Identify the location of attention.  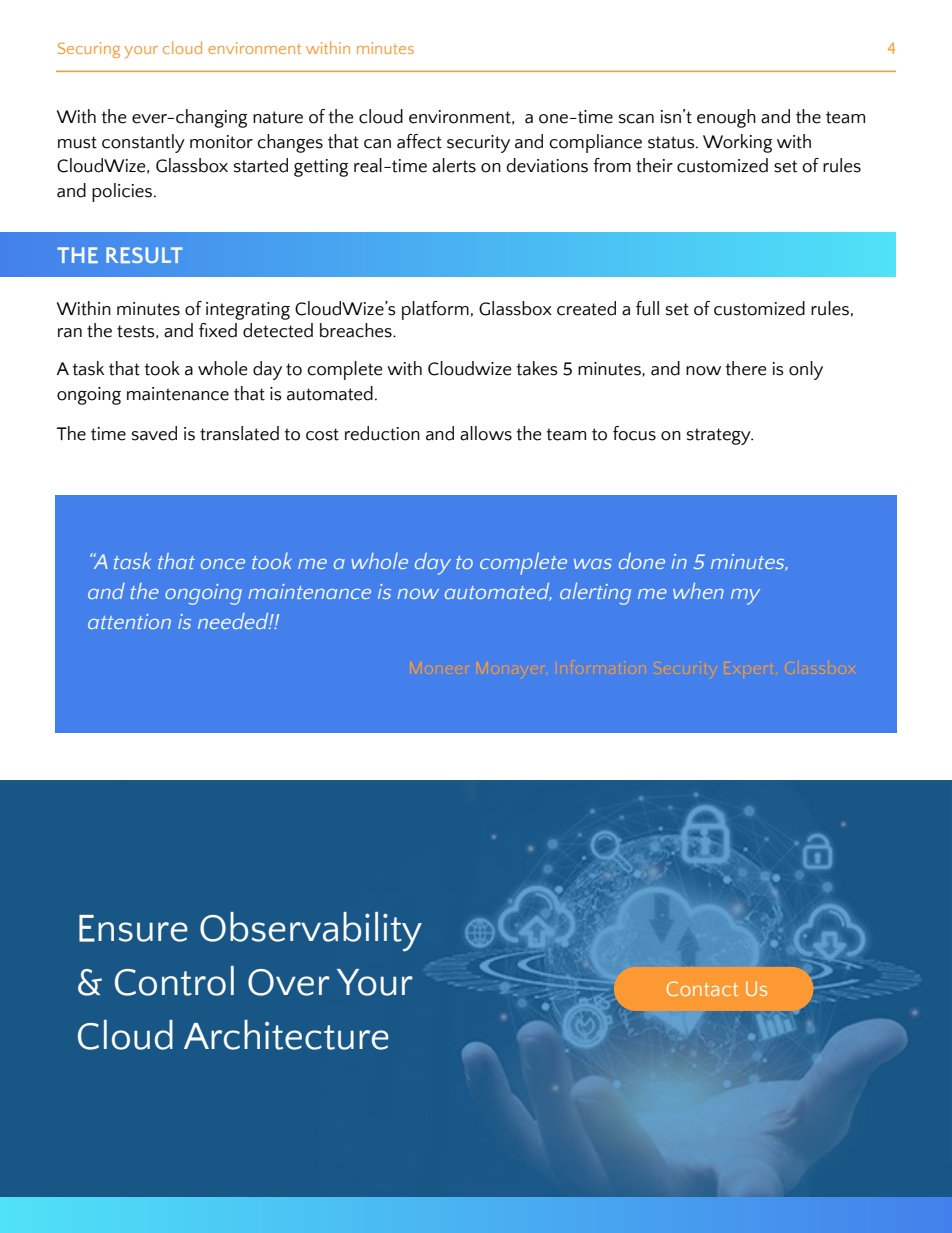
(129, 621).
